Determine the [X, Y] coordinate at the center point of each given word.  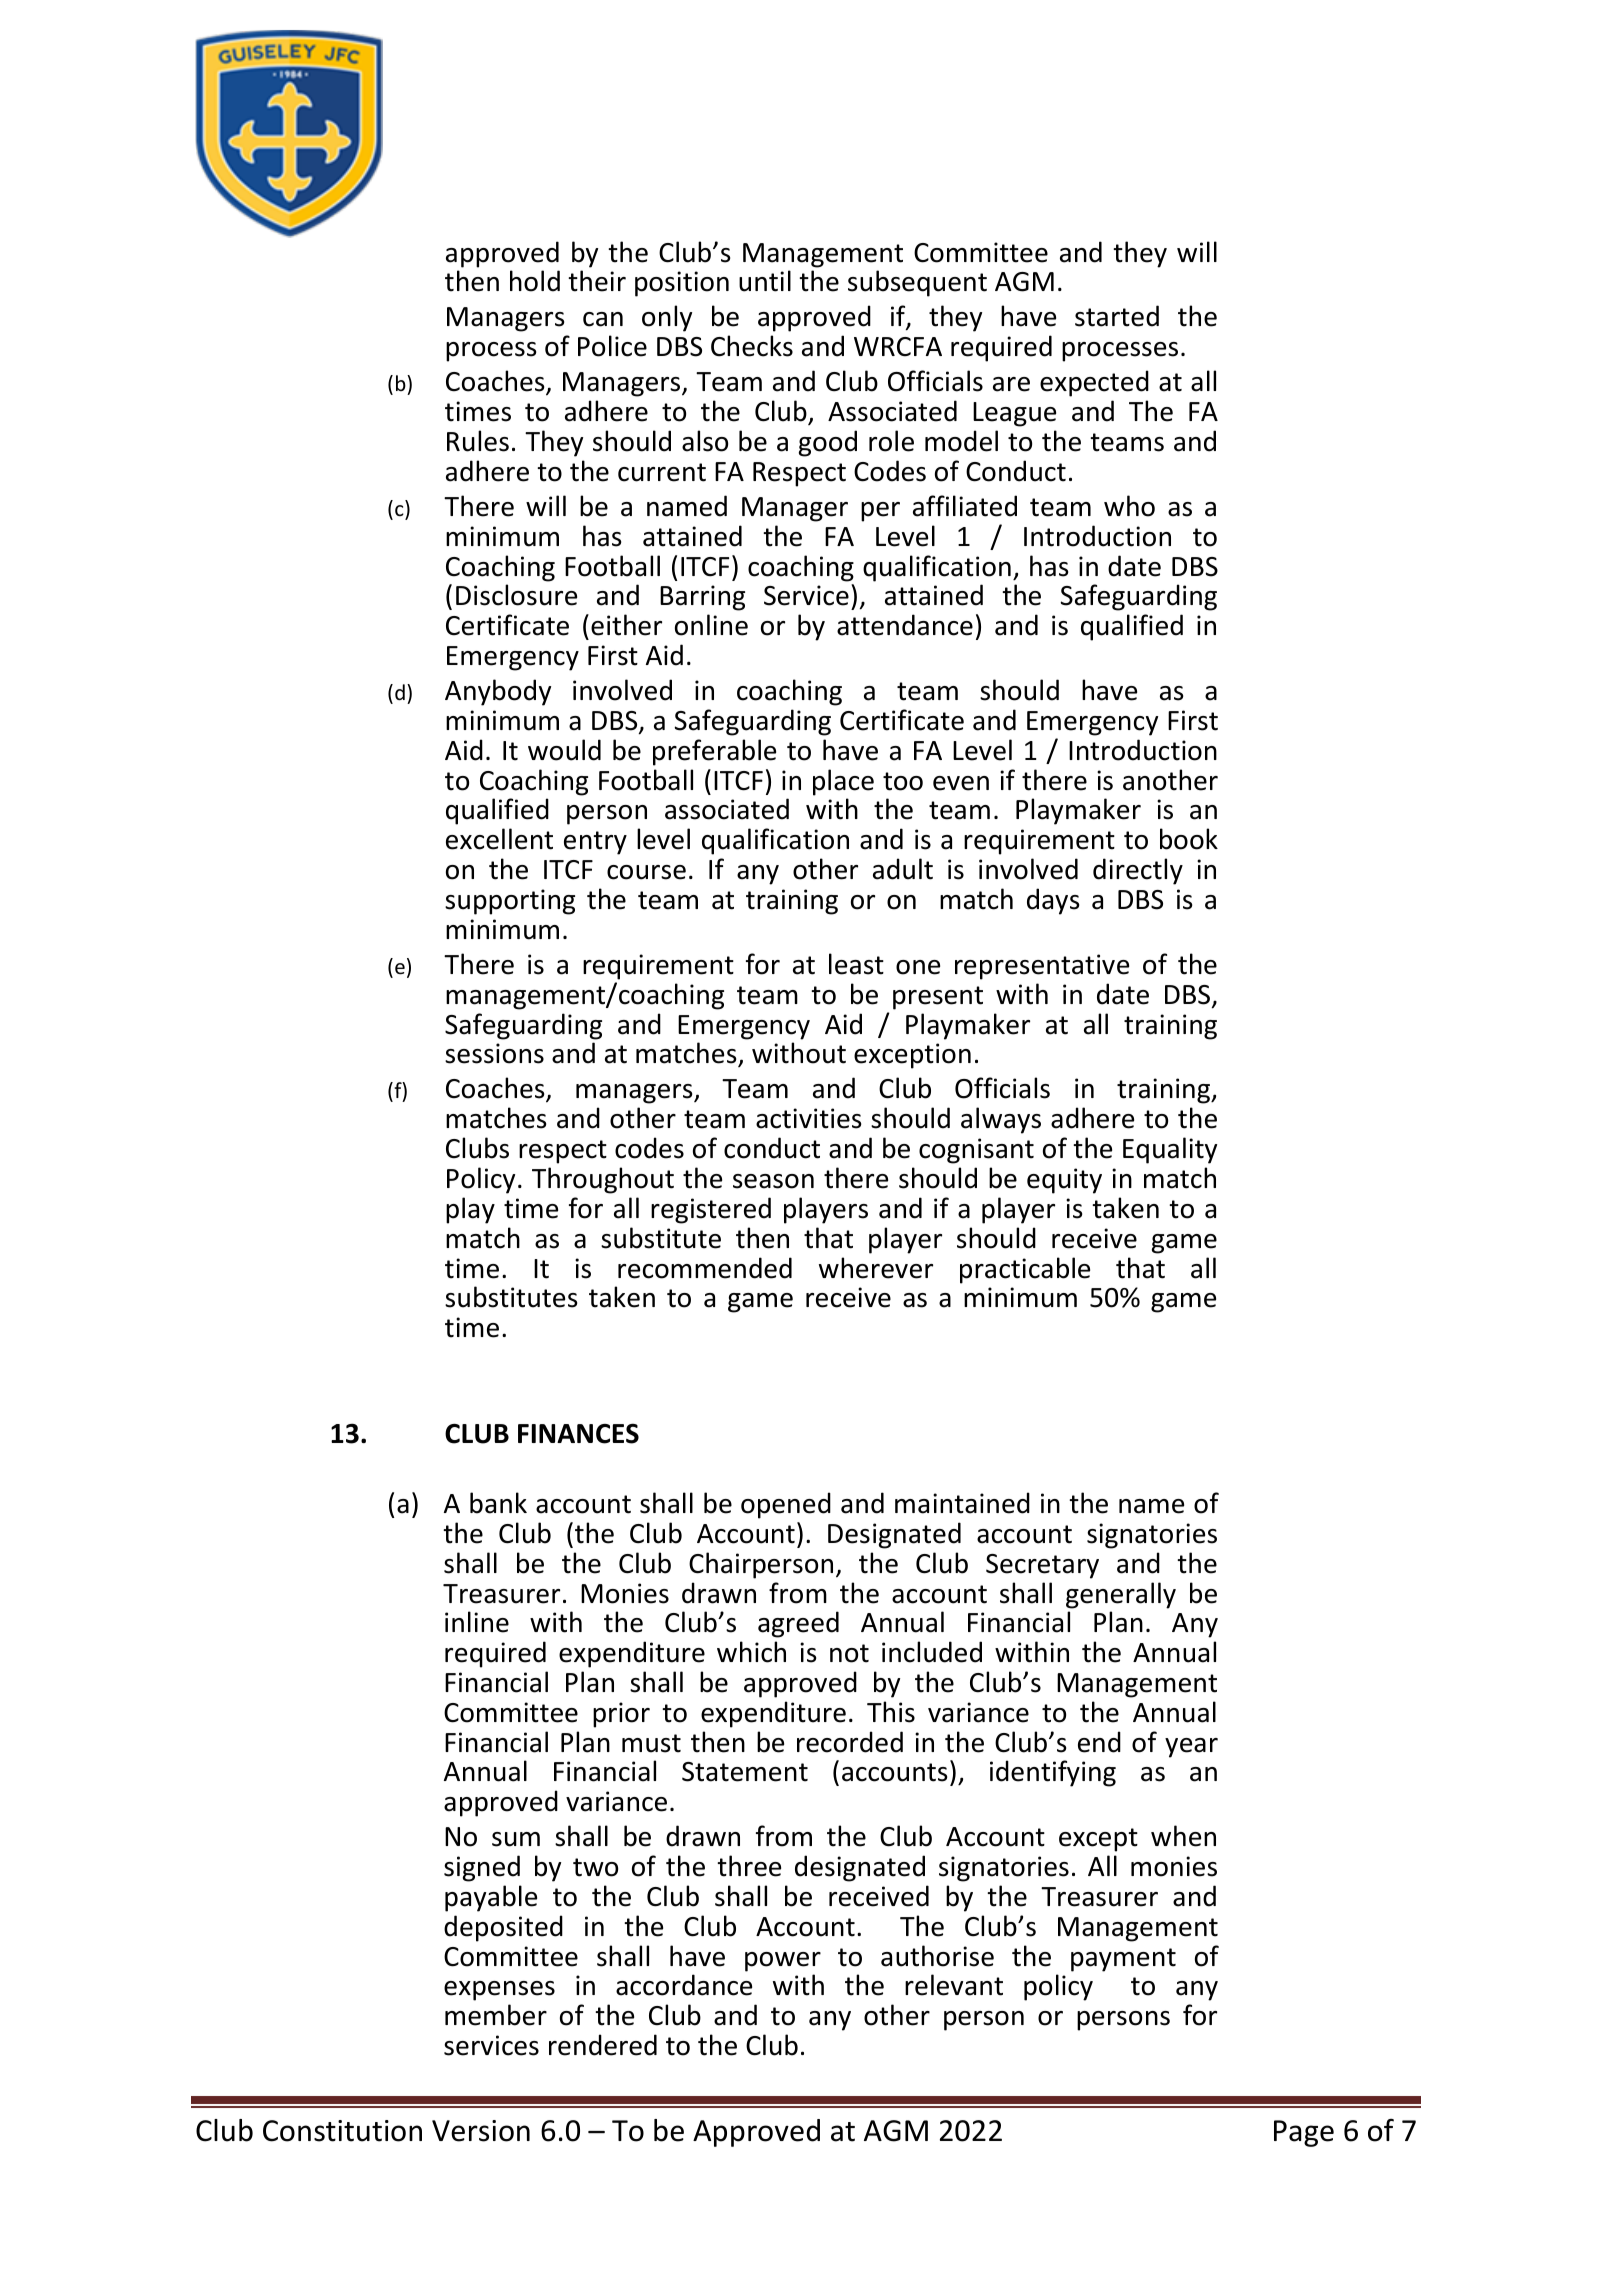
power [783, 1962]
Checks [752, 346]
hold [535, 281]
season [773, 1181]
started [1117, 316]
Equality [1170, 1150]
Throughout [603, 1180]
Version [481, 2131]
